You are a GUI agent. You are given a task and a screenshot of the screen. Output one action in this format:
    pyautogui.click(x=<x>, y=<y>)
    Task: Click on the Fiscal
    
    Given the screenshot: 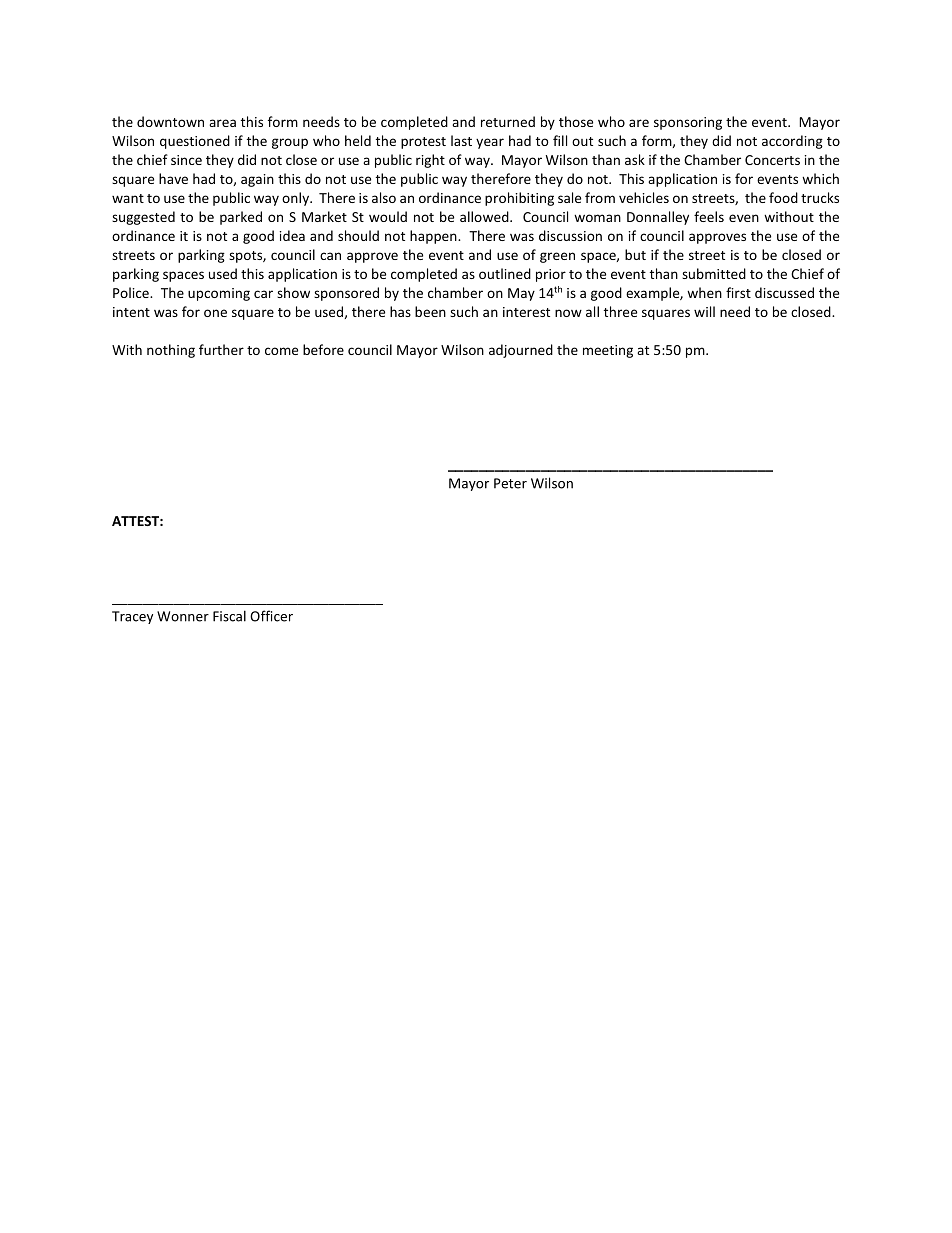 What is the action you would take?
    pyautogui.click(x=229, y=616)
